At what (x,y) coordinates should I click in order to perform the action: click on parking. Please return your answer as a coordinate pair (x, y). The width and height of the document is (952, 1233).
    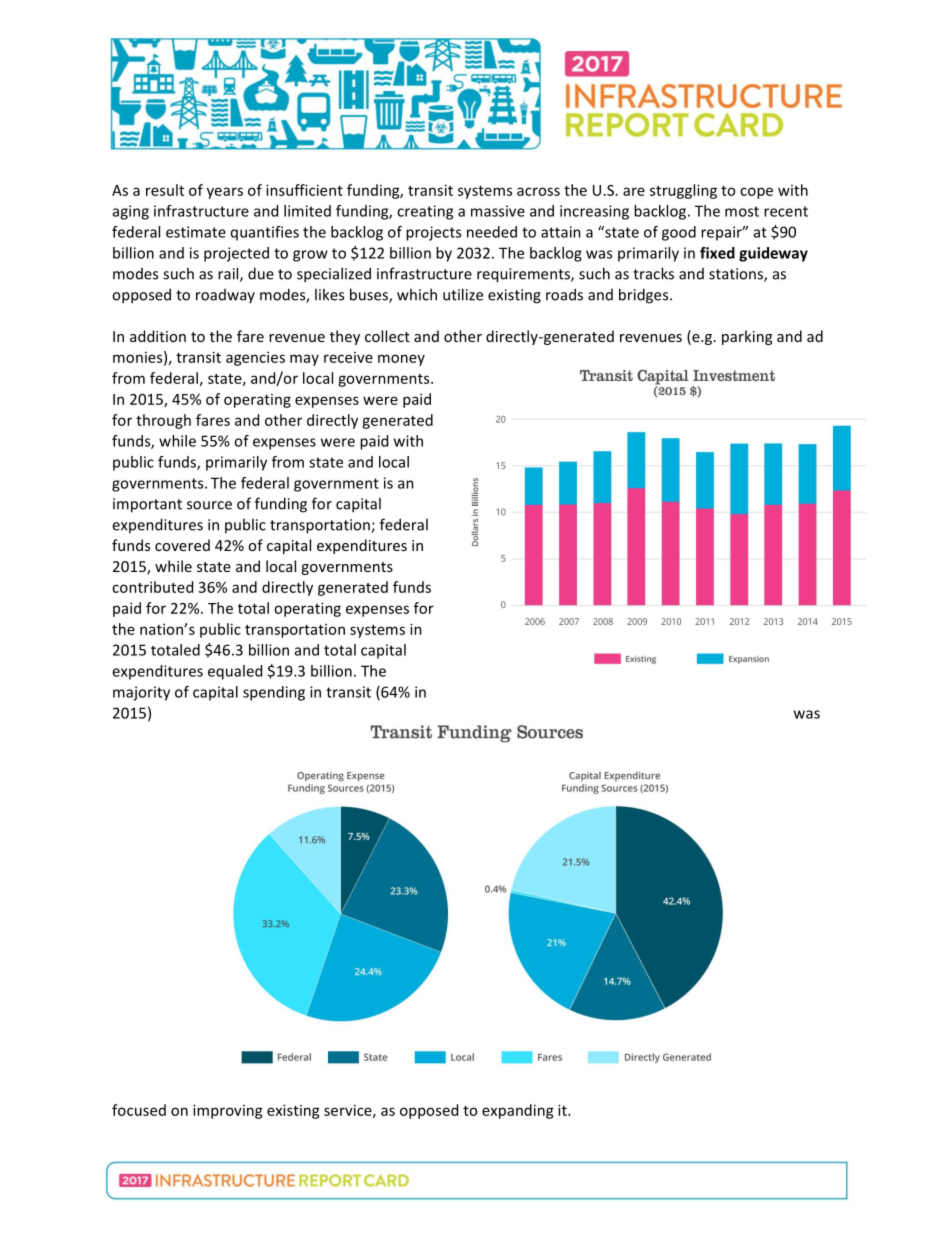
    Looking at the image, I should click on (747, 337).
